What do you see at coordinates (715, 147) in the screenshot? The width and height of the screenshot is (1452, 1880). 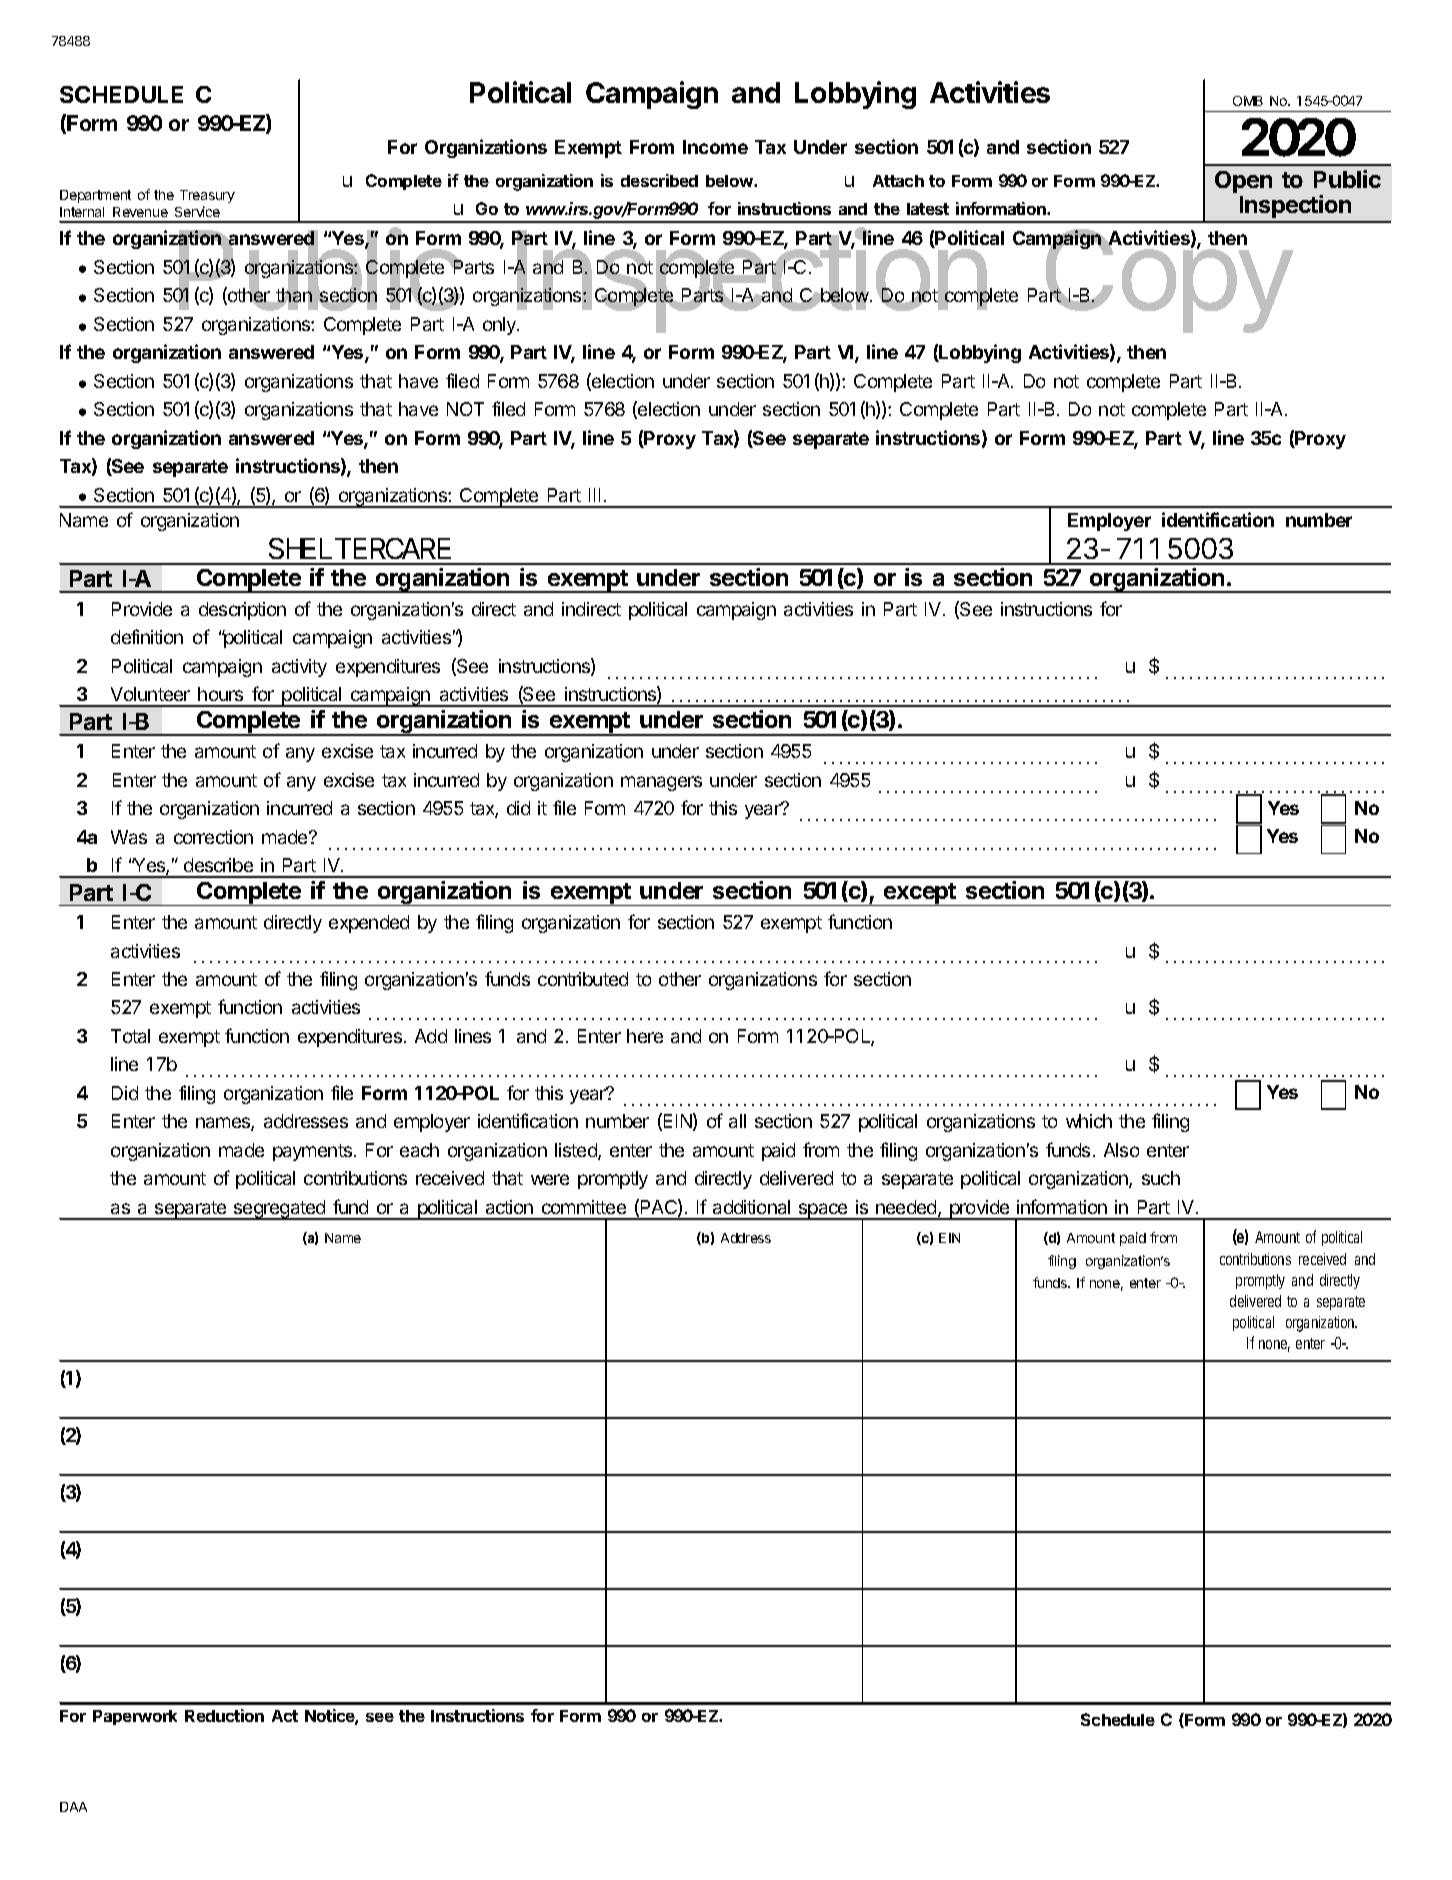 I see `Income` at bounding box center [715, 147].
